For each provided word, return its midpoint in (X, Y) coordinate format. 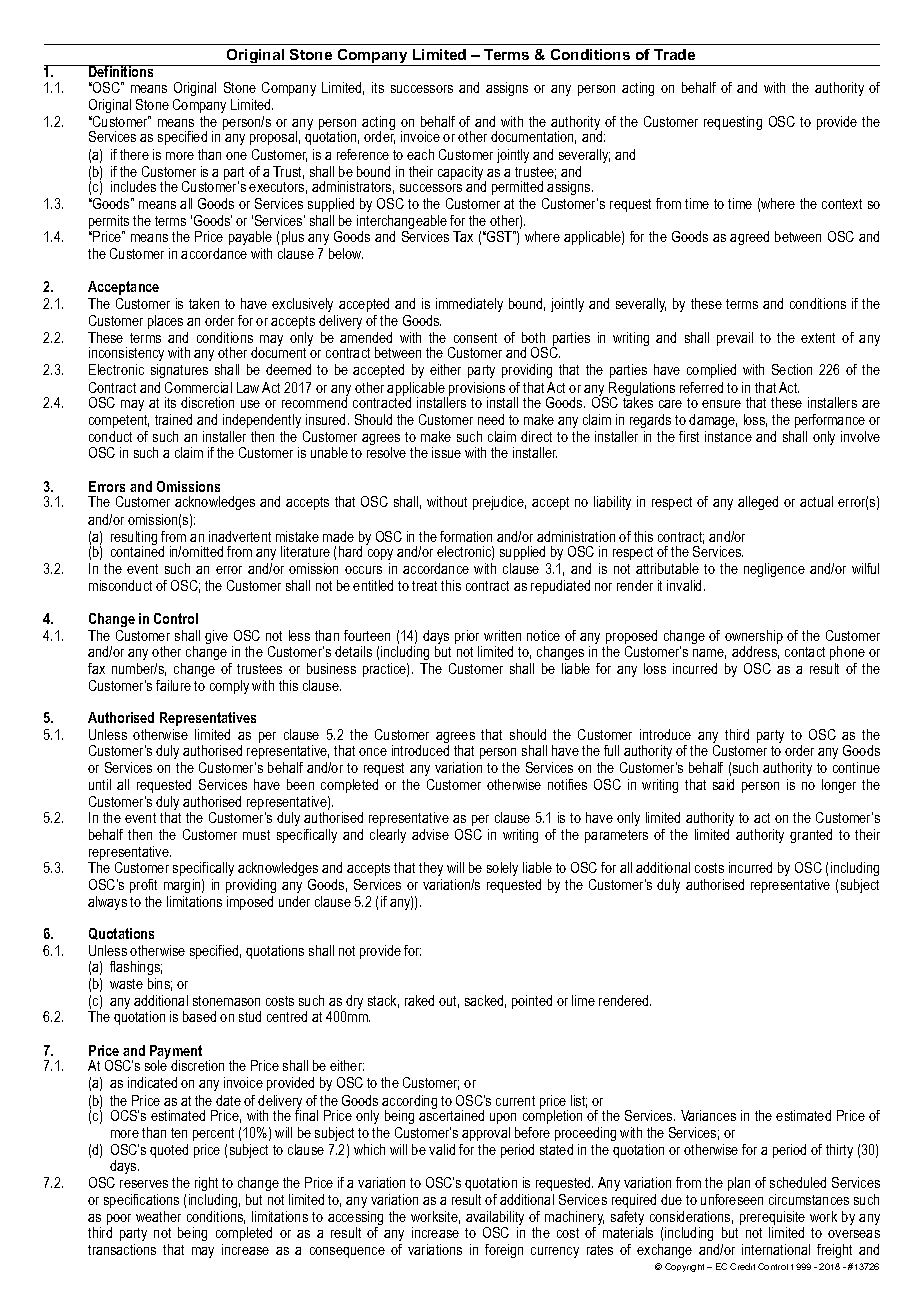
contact (805, 652)
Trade (674, 54)
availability (495, 1219)
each (420, 154)
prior (468, 638)
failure (173, 685)
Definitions (121, 71)
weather (158, 1216)
